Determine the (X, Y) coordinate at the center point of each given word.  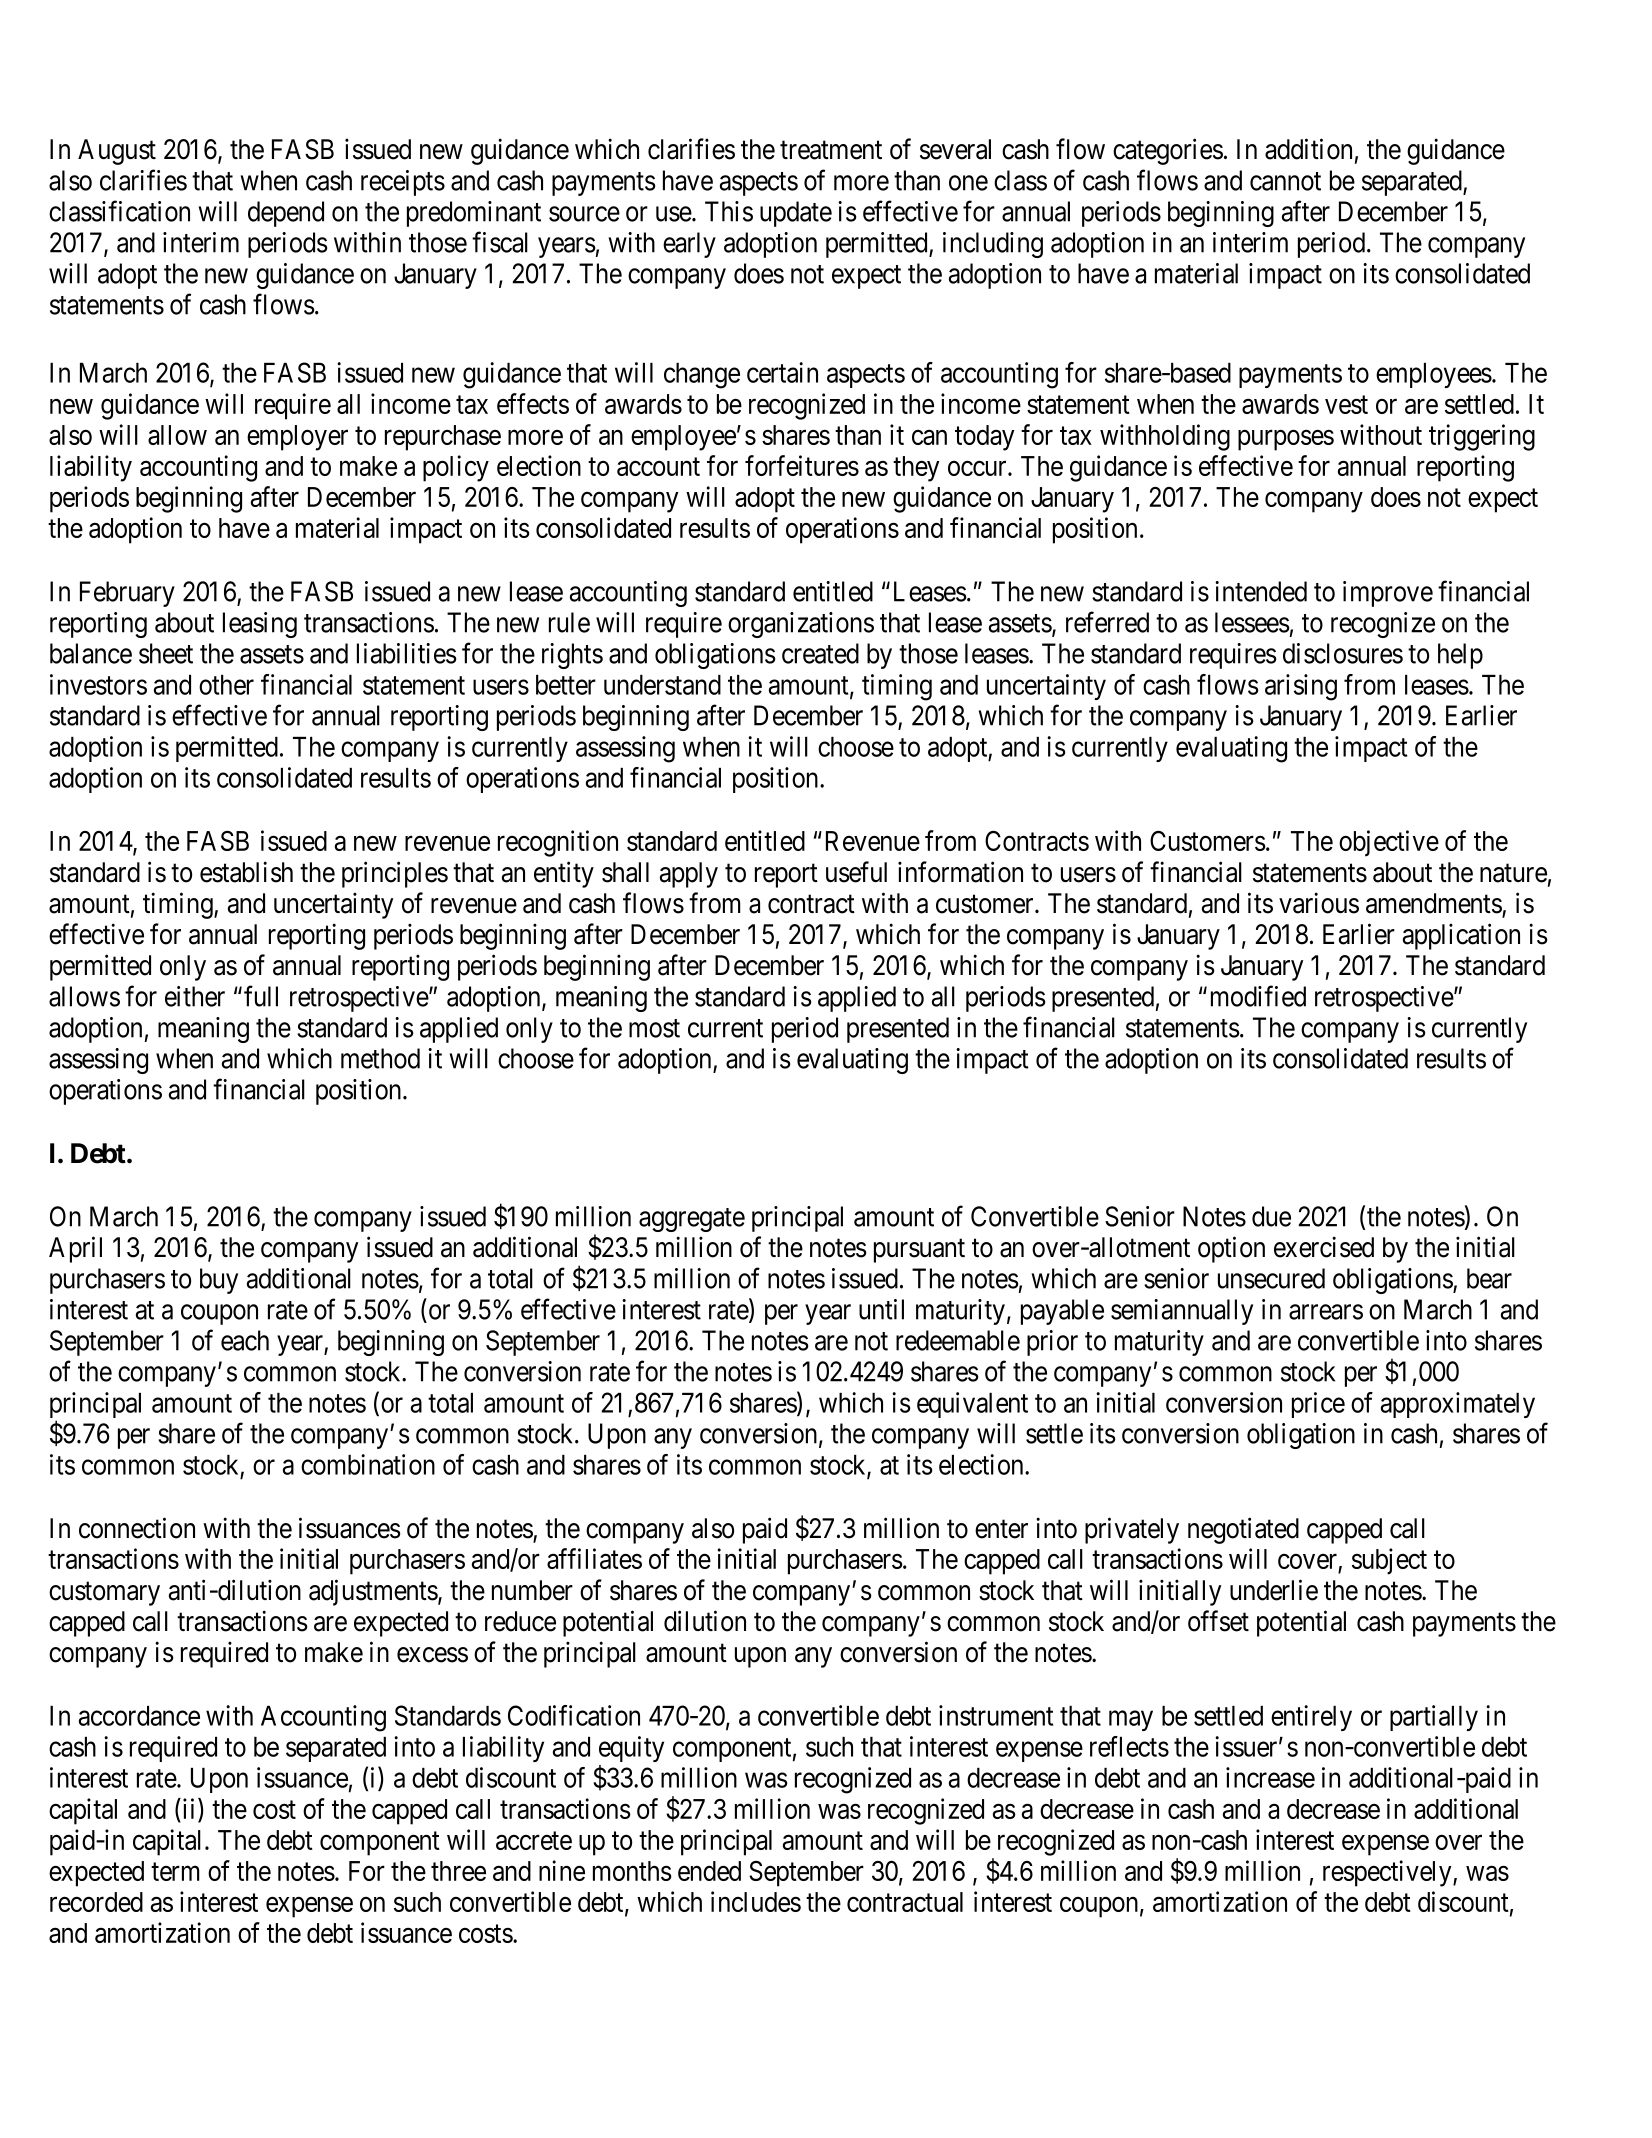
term (175, 1872)
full (261, 996)
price (1318, 1405)
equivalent (972, 1405)
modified (1258, 996)
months (632, 1871)
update (796, 214)
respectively (1388, 1873)
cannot (1285, 181)
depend (286, 214)
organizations (801, 625)
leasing (260, 625)
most (654, 1028)
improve (1388, 594)
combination (368, 1464)
